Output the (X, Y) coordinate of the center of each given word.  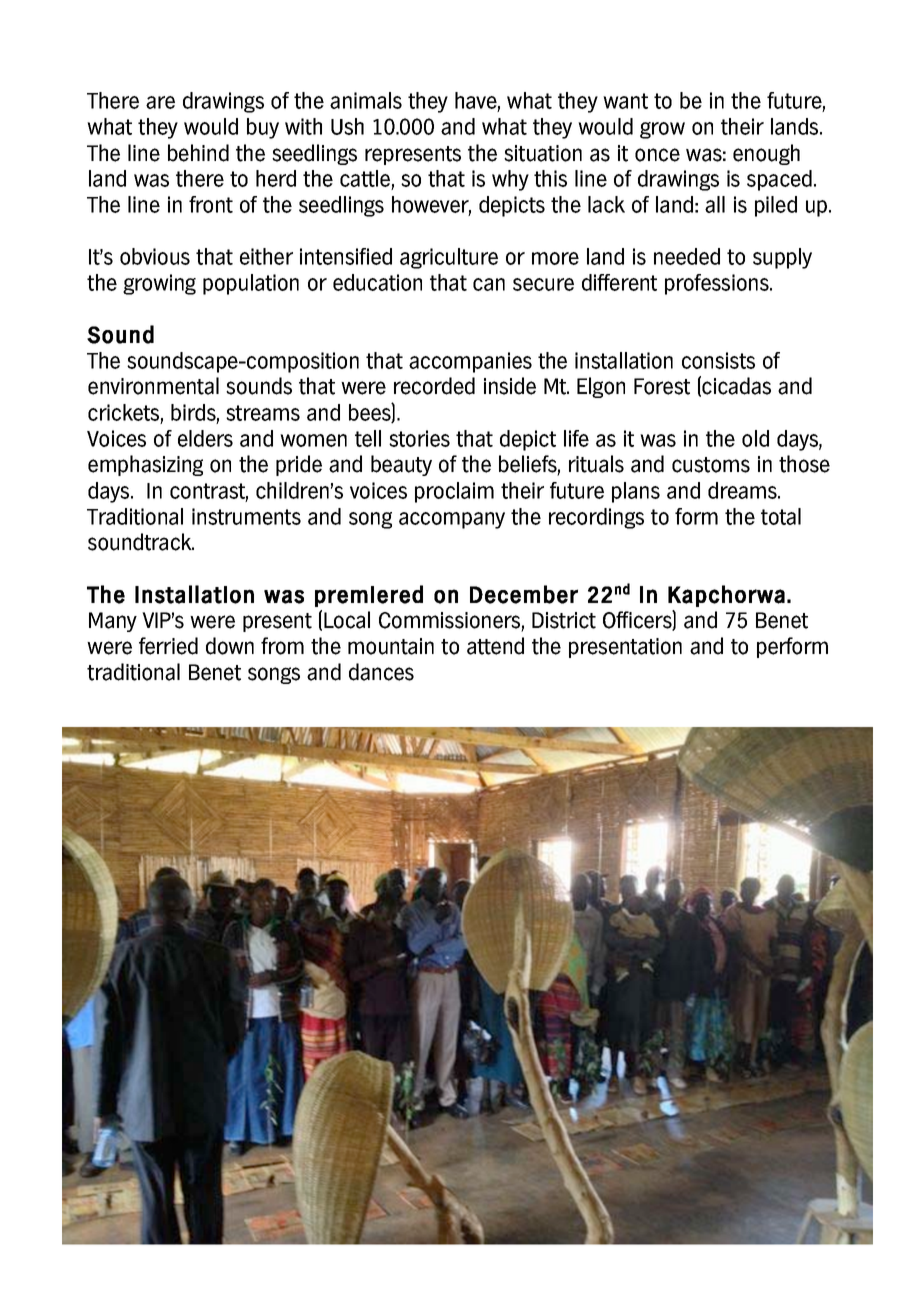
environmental (153, 386)
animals (366, 100)
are (160, 102)
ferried (168, 646)
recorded (434, 386)
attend (495, 646)
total (781, 516)
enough (766, 154)
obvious (155, 256)
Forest (662, 386)
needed (687, 256)
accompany (452, 520)
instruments (246, 516)
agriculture (449, 258)
